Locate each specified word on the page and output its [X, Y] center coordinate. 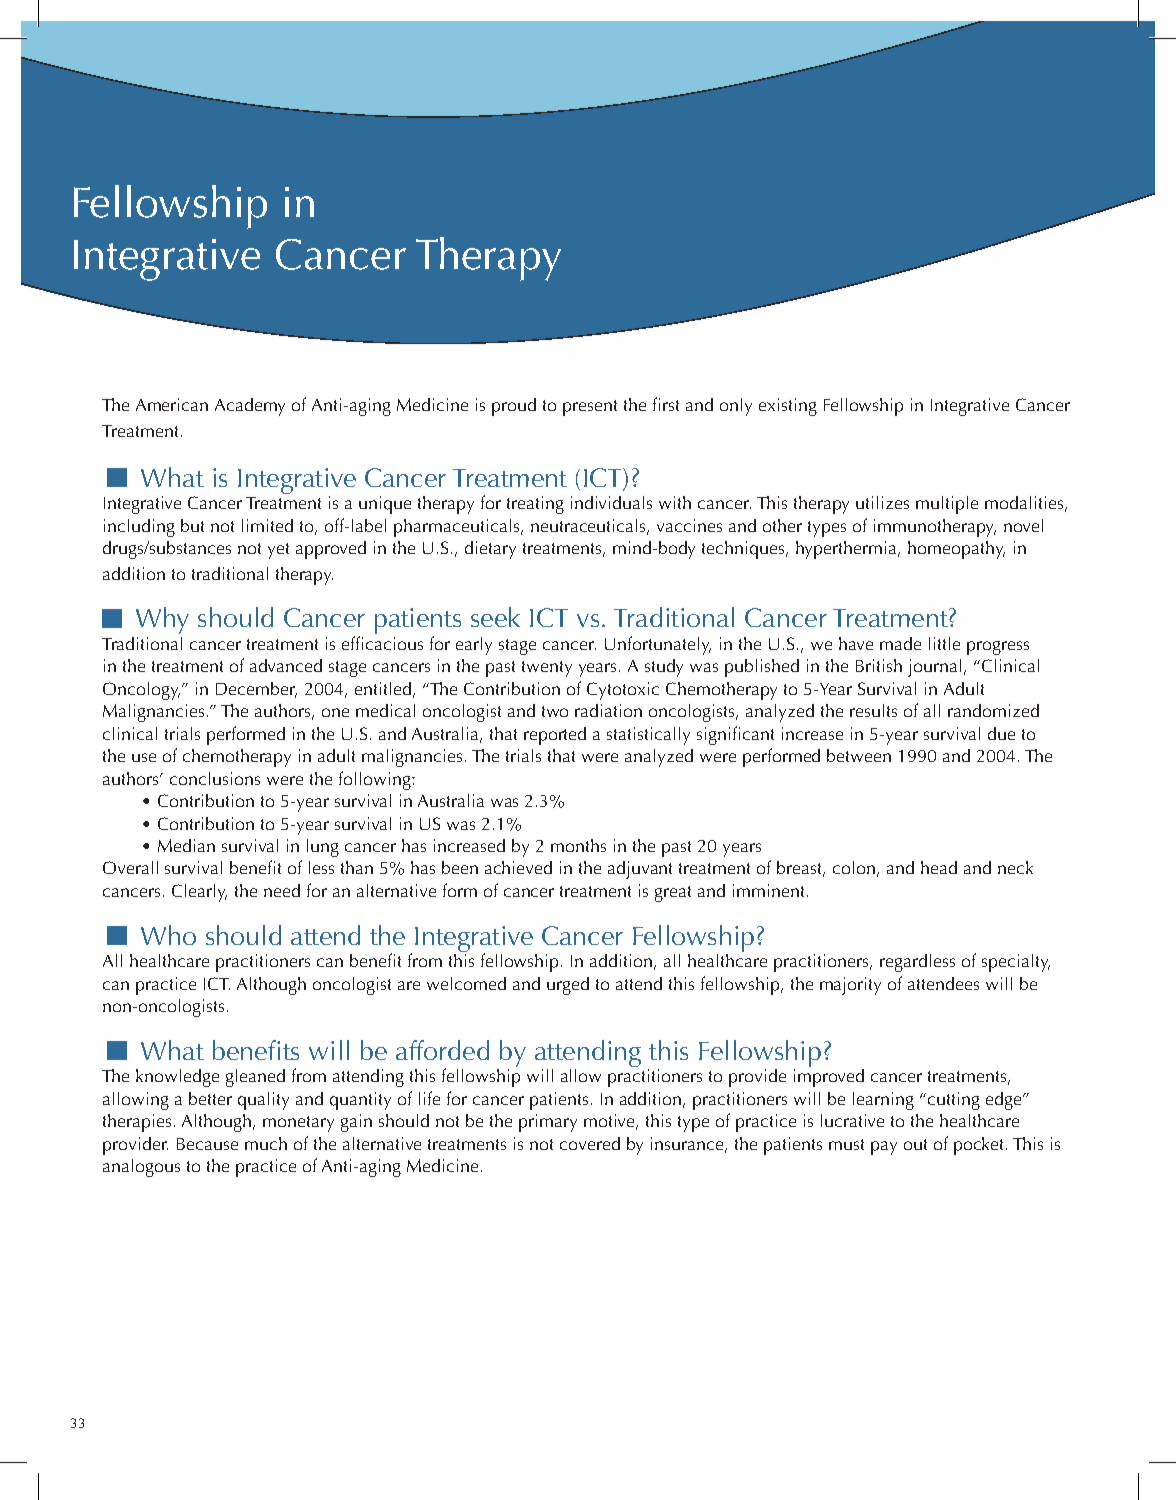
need [282, 890]
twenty [547, 669]
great [673, 894]
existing [788, 407]
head [939, 867]
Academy [250, 407]
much [266, 1143]
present [590, 408]
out [915, 1144]
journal [934, 668]
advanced [286, 665]
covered [590, 1143]
